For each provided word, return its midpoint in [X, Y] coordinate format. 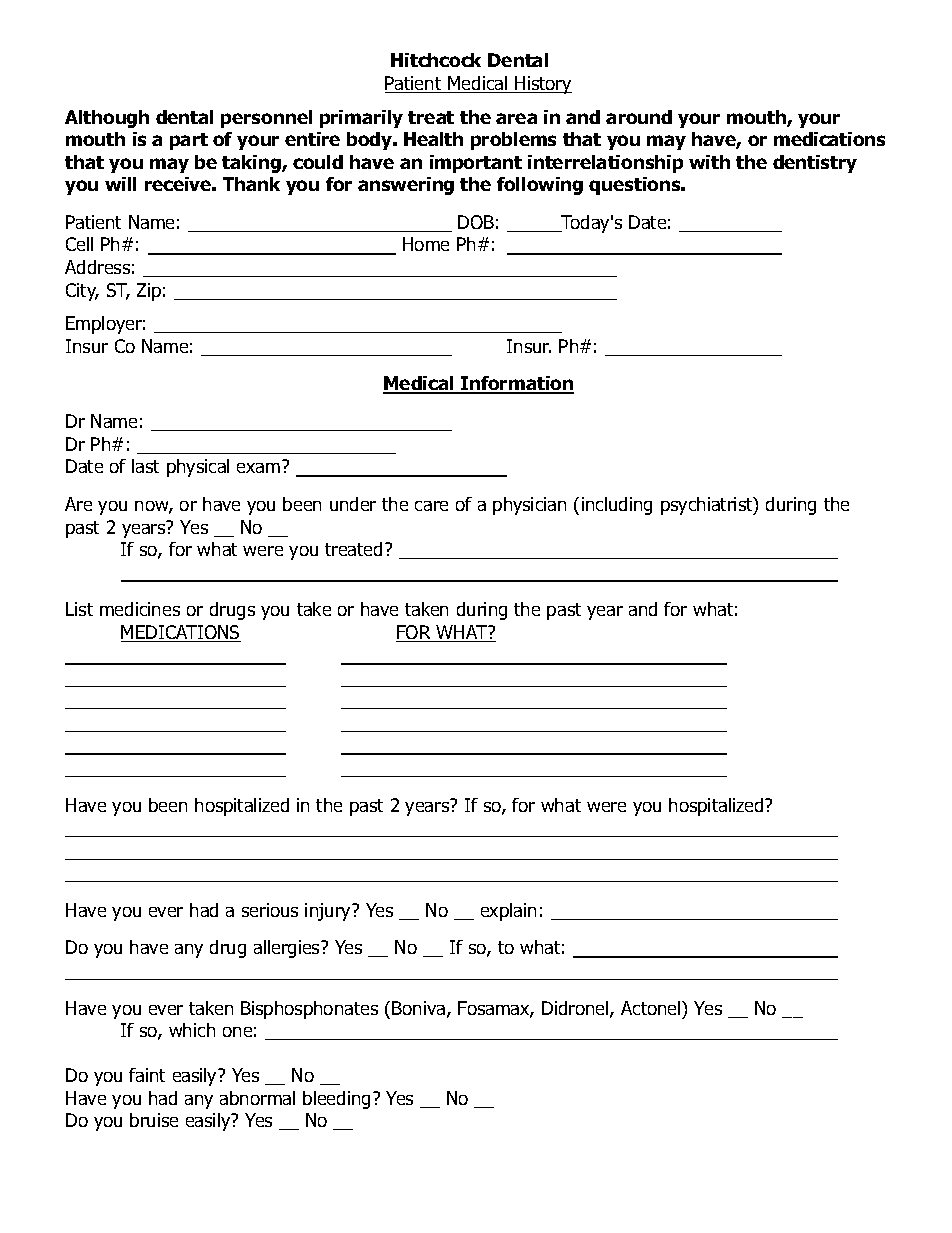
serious [270, 910]
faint [147, 1075]
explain [508, 912]
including [617, 506]
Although [107, 119]
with [709, 162]
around [639, 117]
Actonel [652, 1008]
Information [516, 385]
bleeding [336, 1100]
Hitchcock [436, 60]
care [431, 506]
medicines [140, 609]
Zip [149, 292]
